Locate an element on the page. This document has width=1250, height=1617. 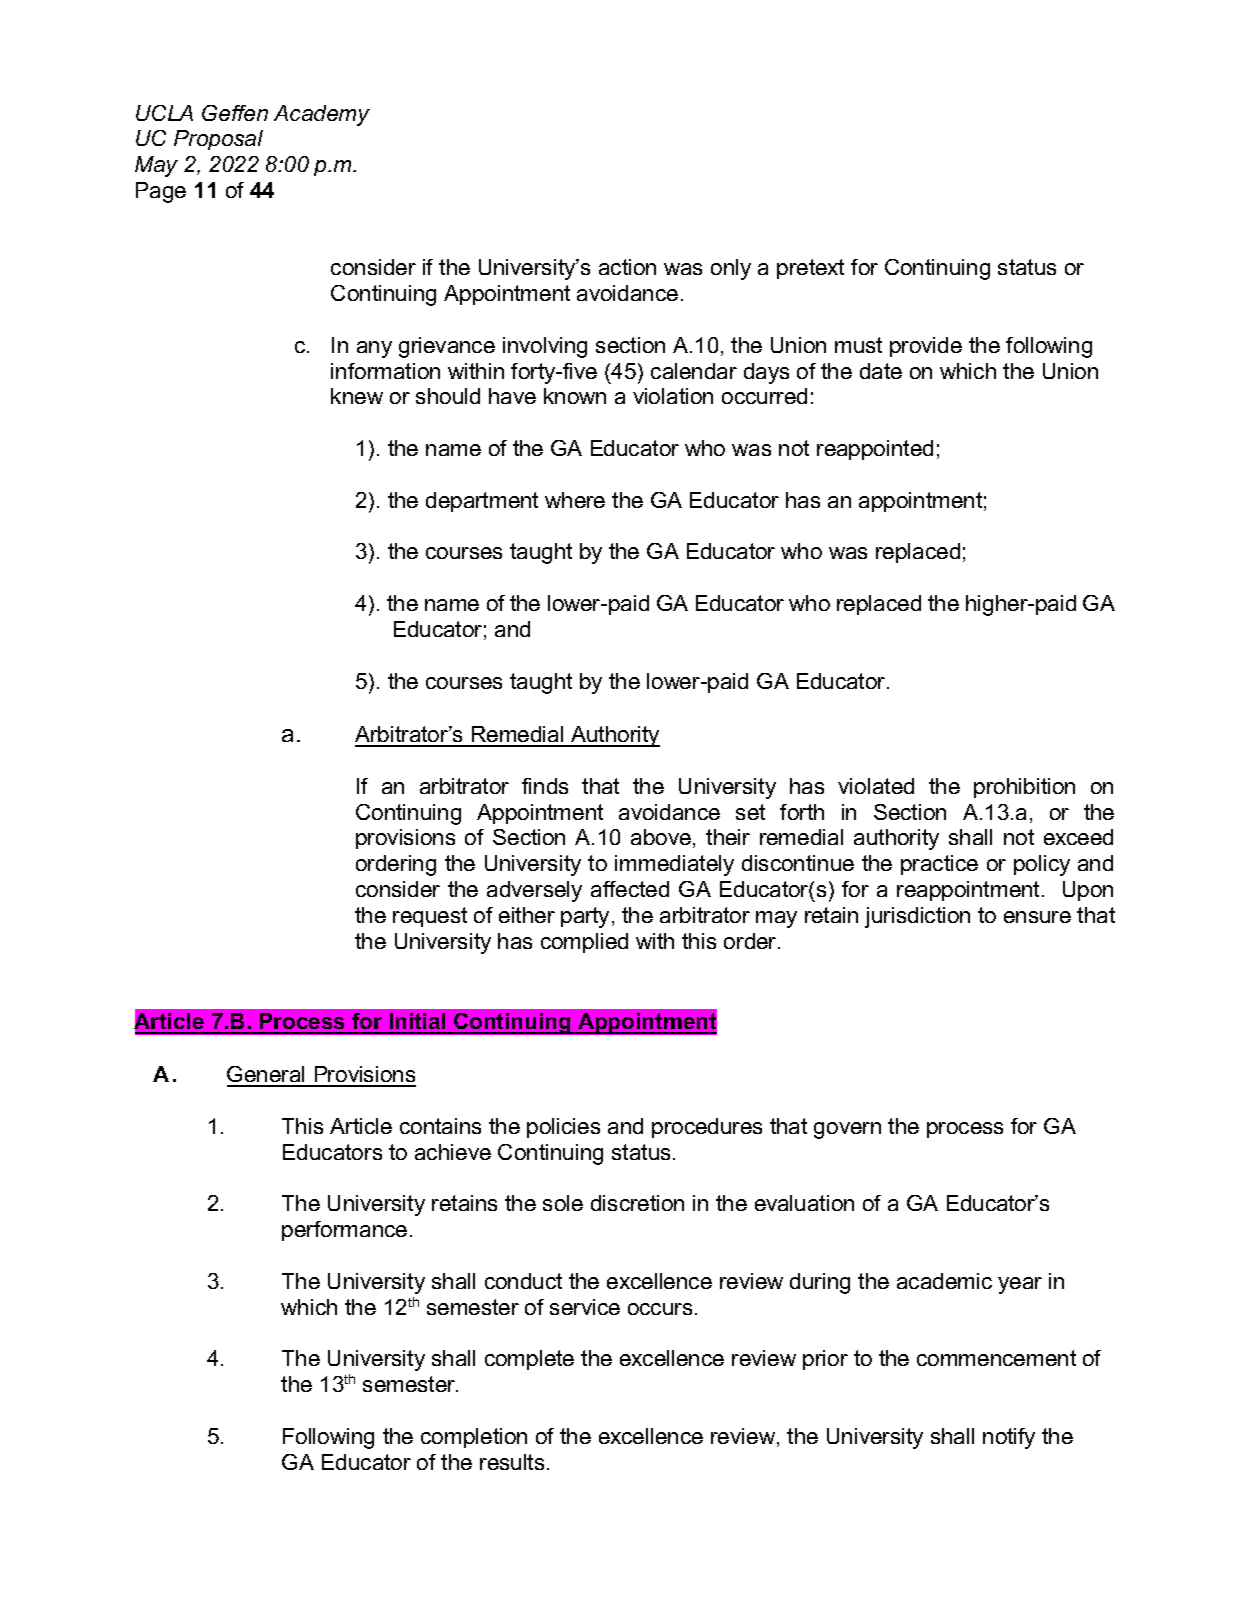
complied is located at coordinates (584, 943).
